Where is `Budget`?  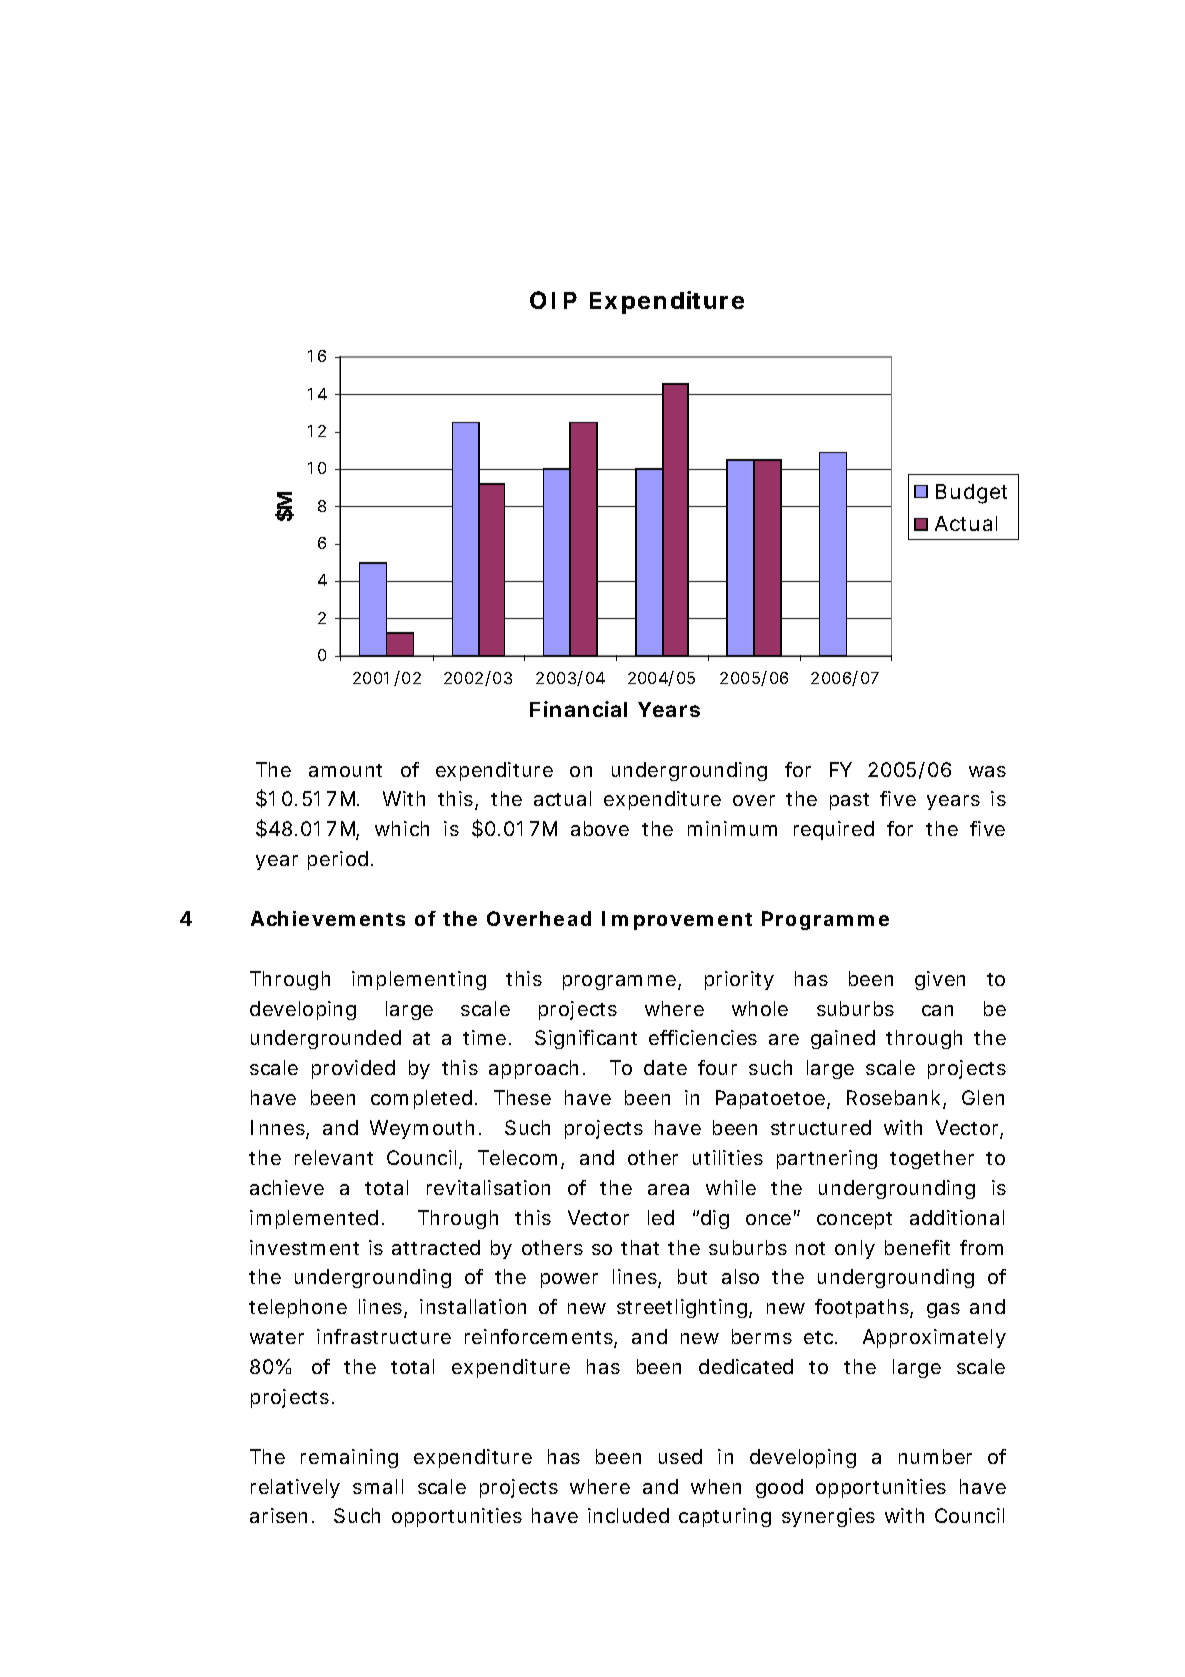 Budget is located at coordinates (971, 494).
